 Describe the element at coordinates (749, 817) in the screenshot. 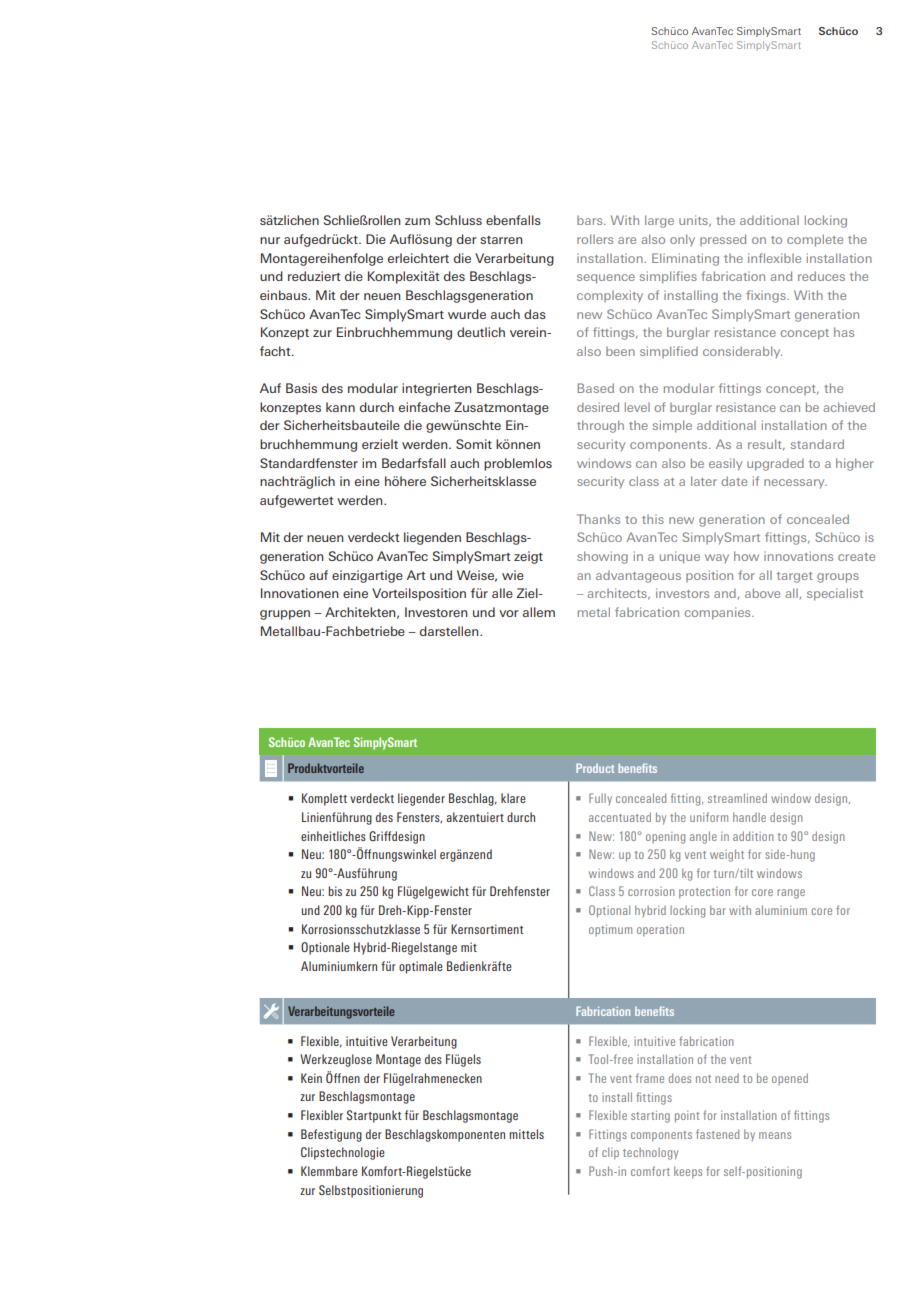

I see `handle` at that location.
